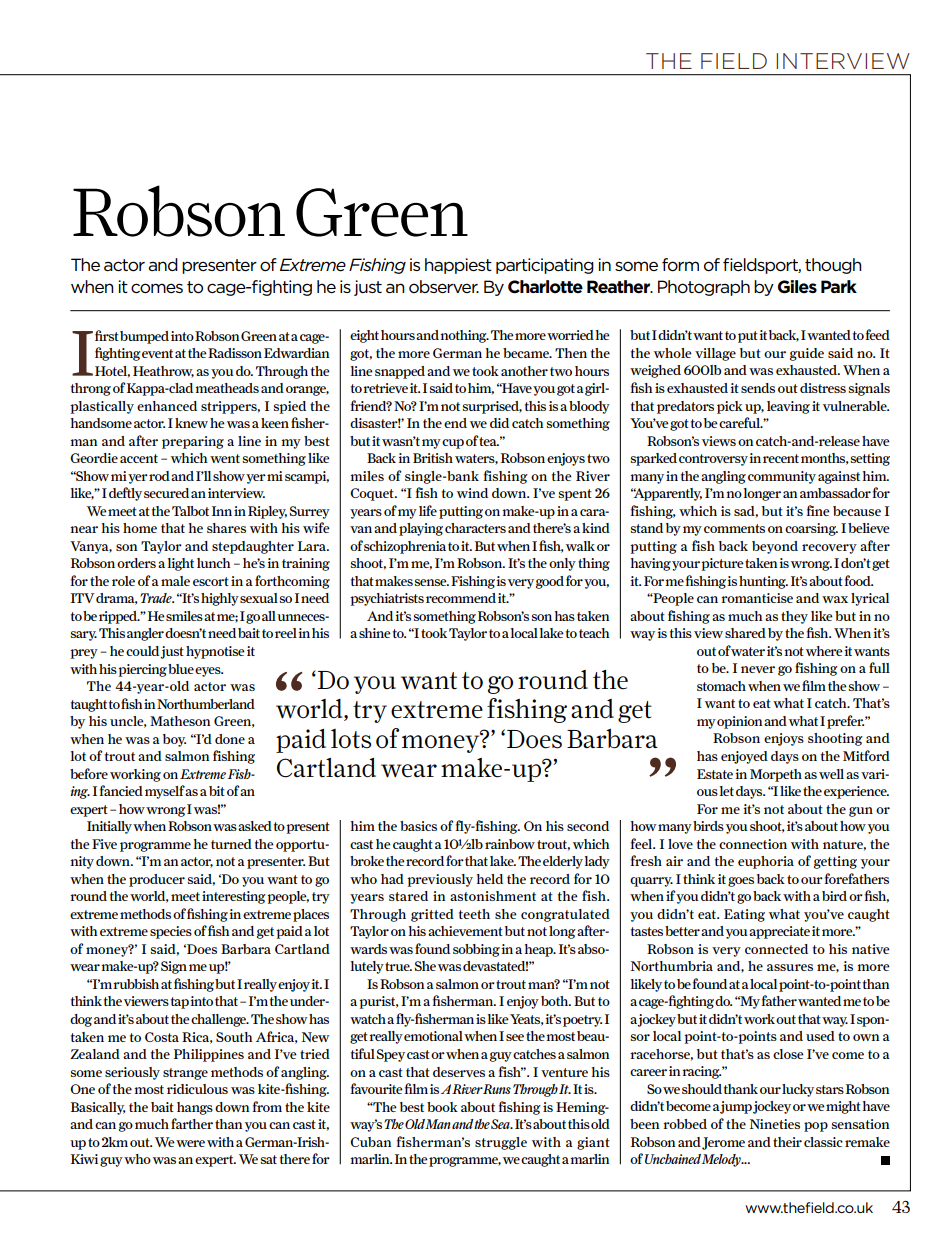  I want to click on bumped, so click(144, 337).
